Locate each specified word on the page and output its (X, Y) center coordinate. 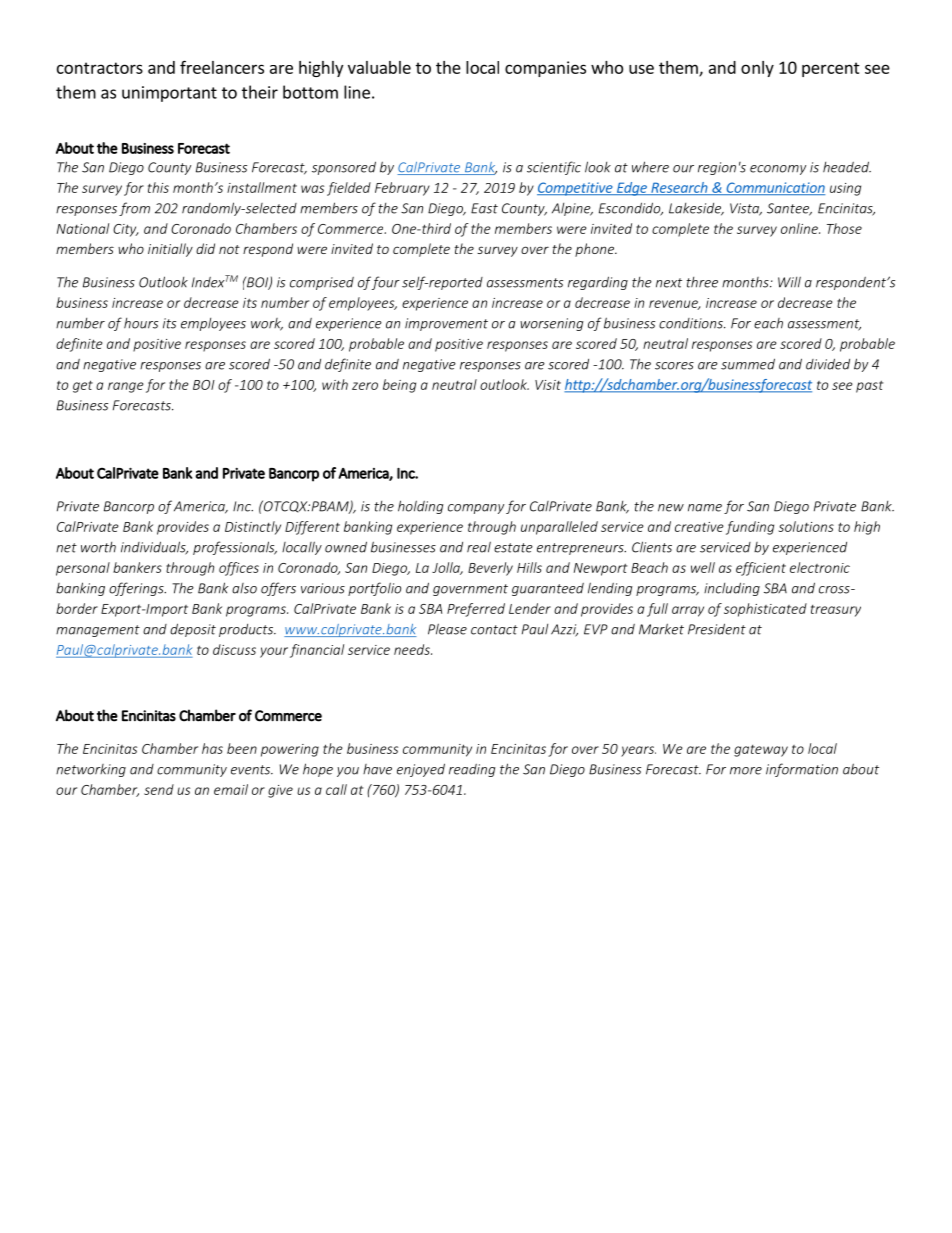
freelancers (222, 67)
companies (545, 69)
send (159, 789)
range (126, 387)
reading (472, 770)
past (869, 386)
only (757, 69)
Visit (548, 385)
